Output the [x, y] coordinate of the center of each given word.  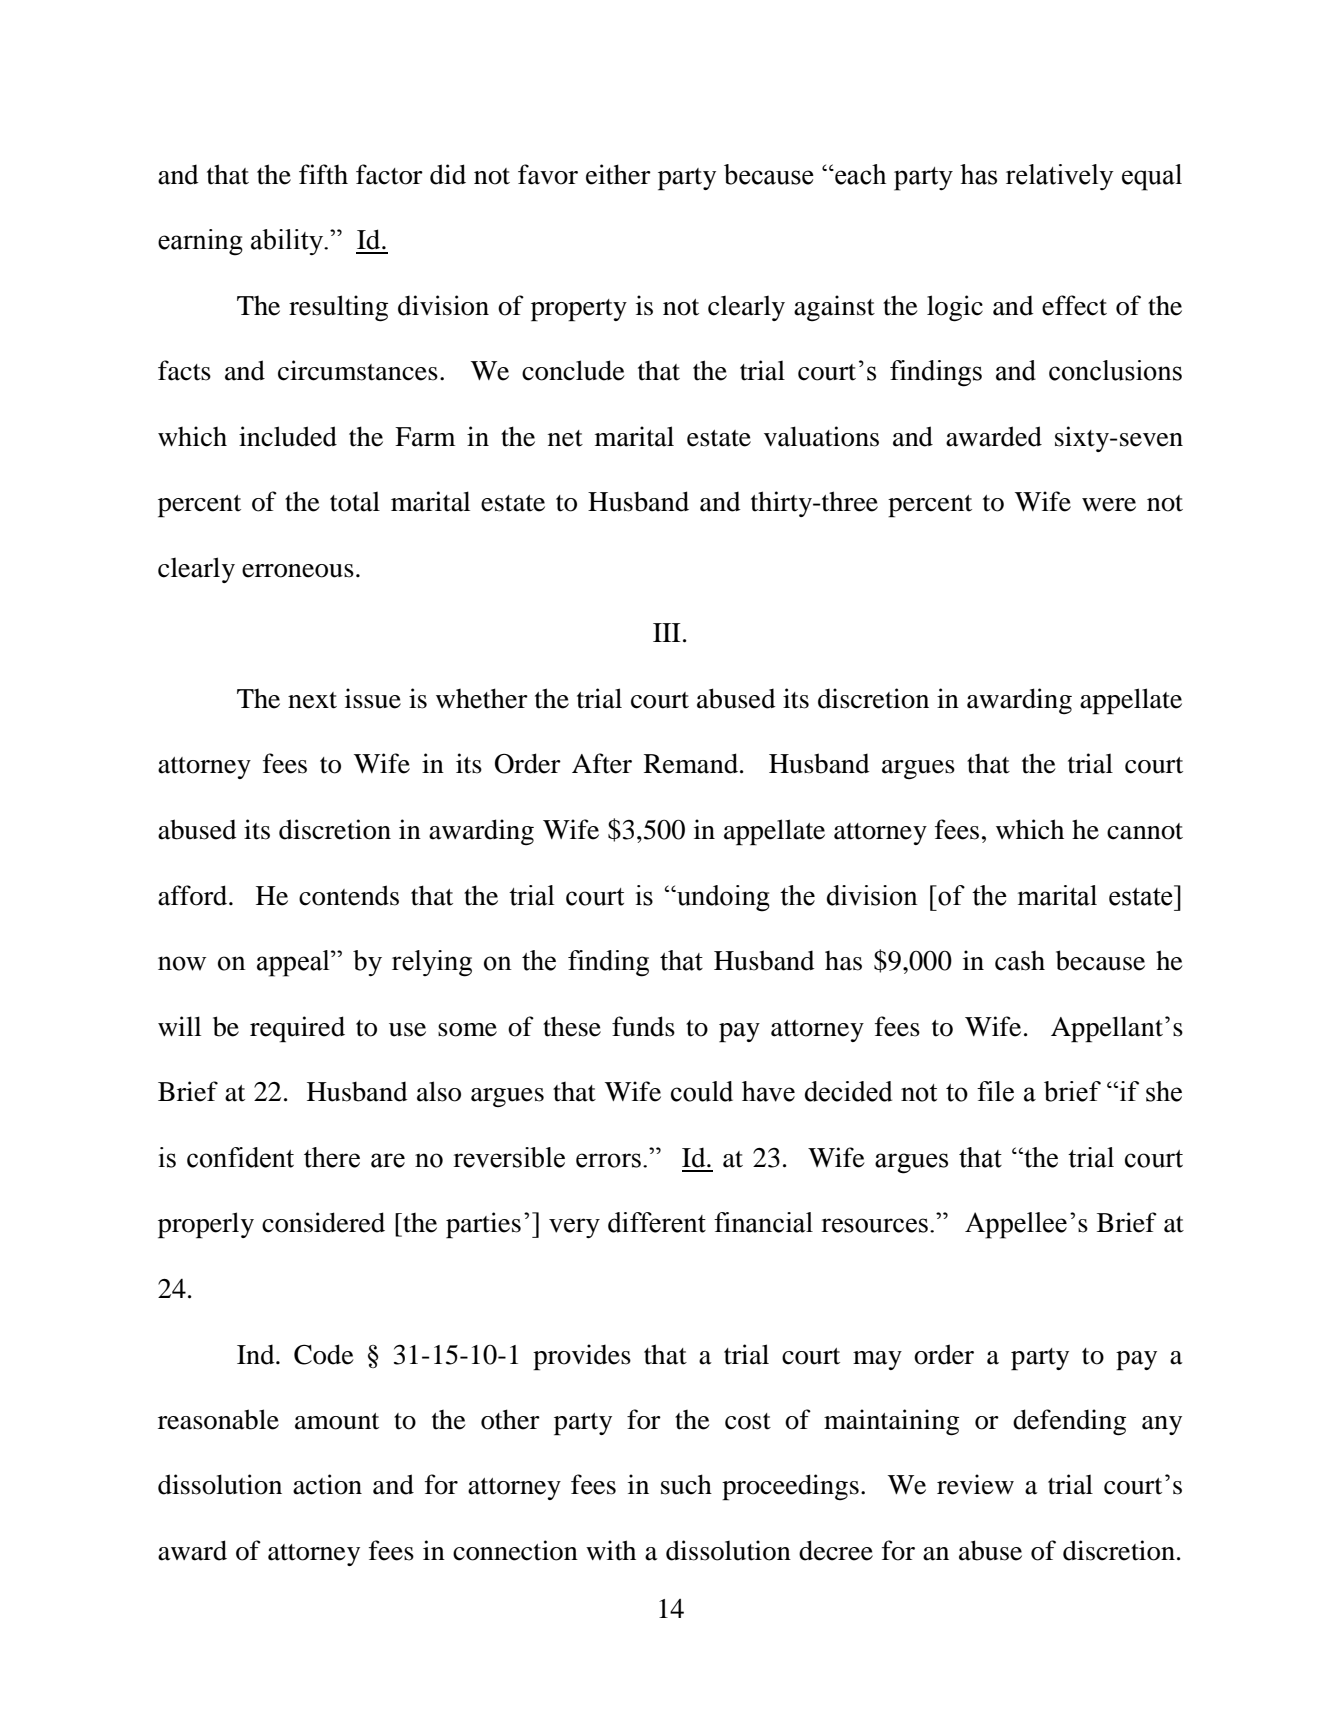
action [327, 1484]
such [686, 1484]
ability [288, 242]
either [618, 174]
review [975, 1484]
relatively [1060, 177]
